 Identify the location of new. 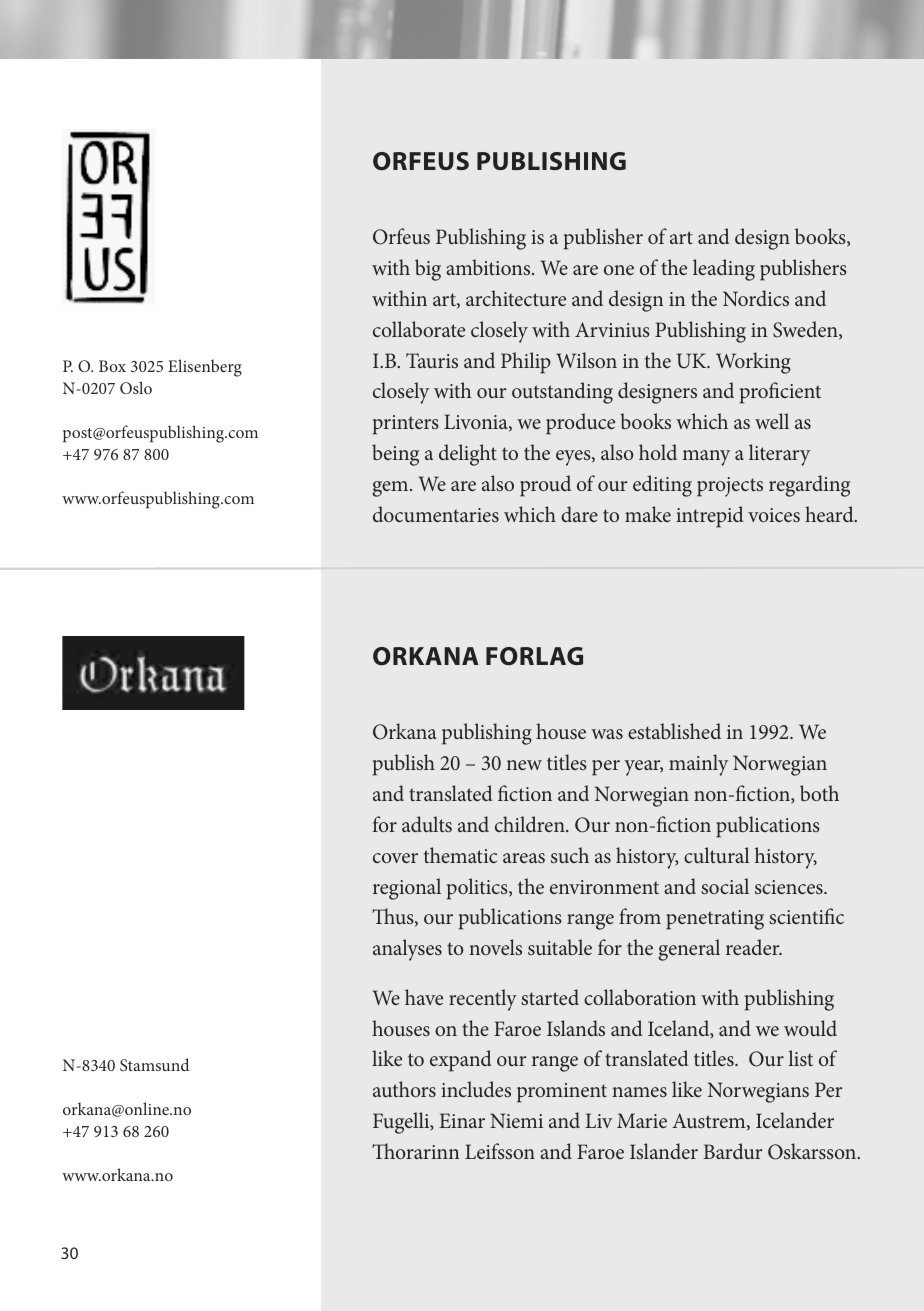
(524, 765).
